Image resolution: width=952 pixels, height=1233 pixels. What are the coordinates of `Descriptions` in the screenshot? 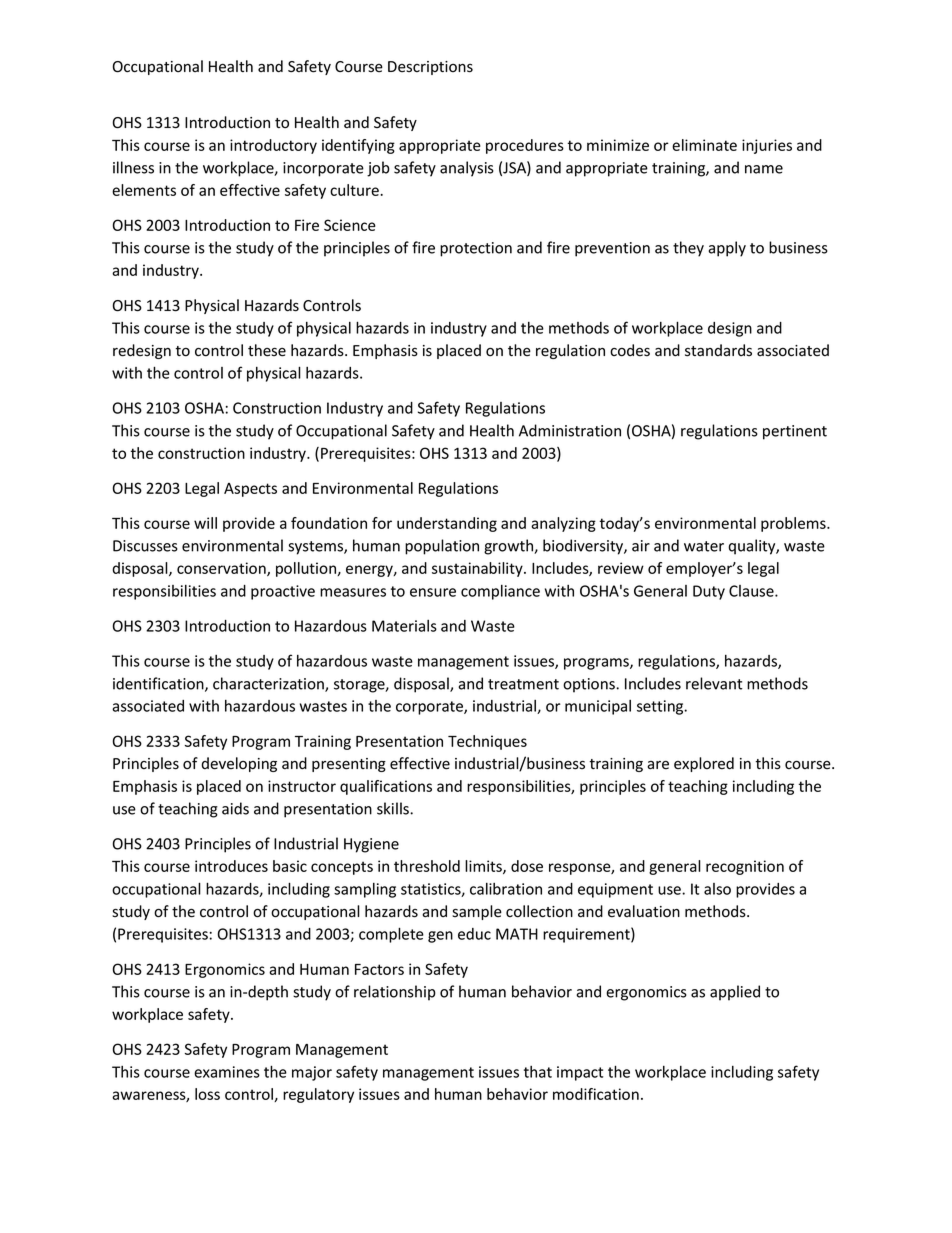 It's located at (430, 68).
